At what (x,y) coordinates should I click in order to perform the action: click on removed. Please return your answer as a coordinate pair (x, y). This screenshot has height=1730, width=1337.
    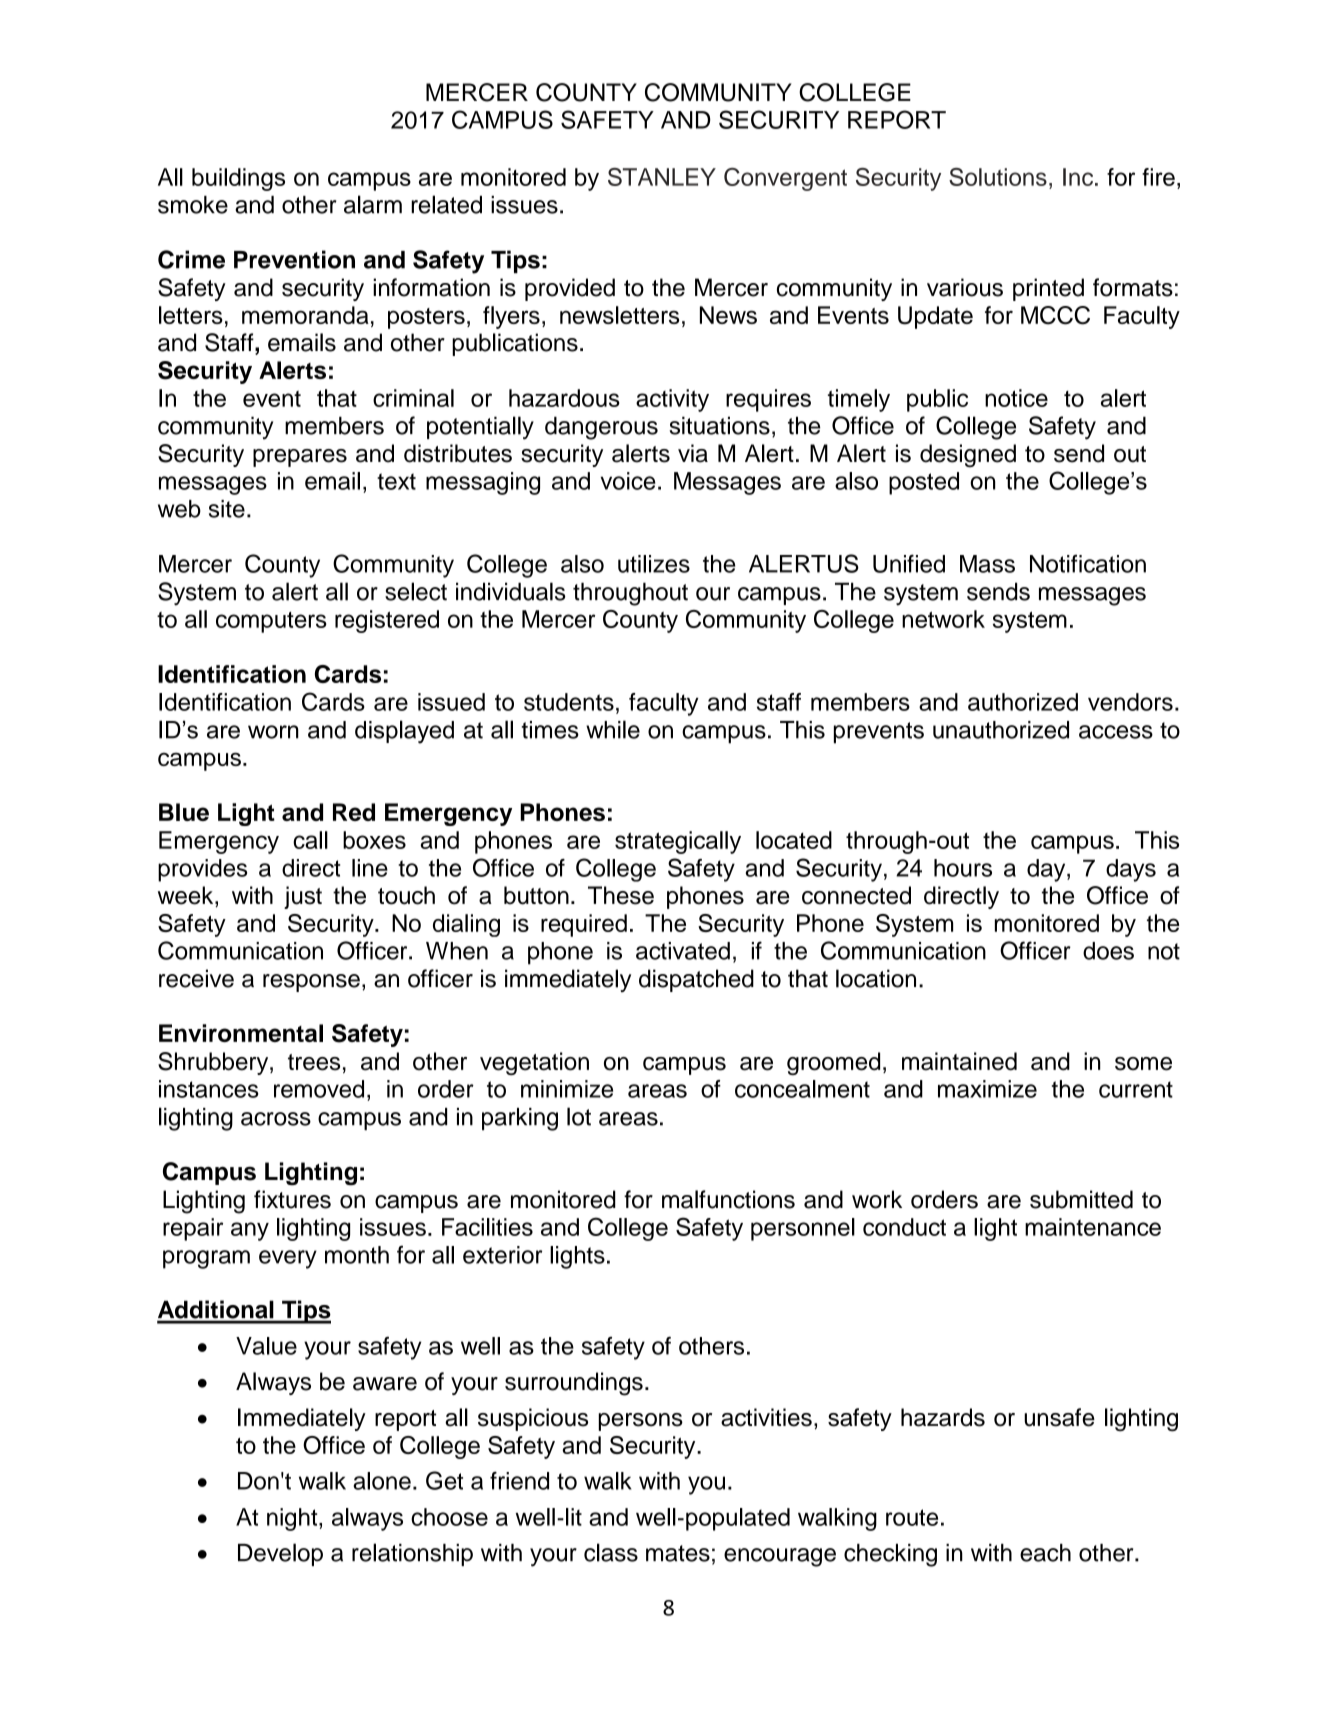
    Looking at the image, I should click on (319, 1089).
